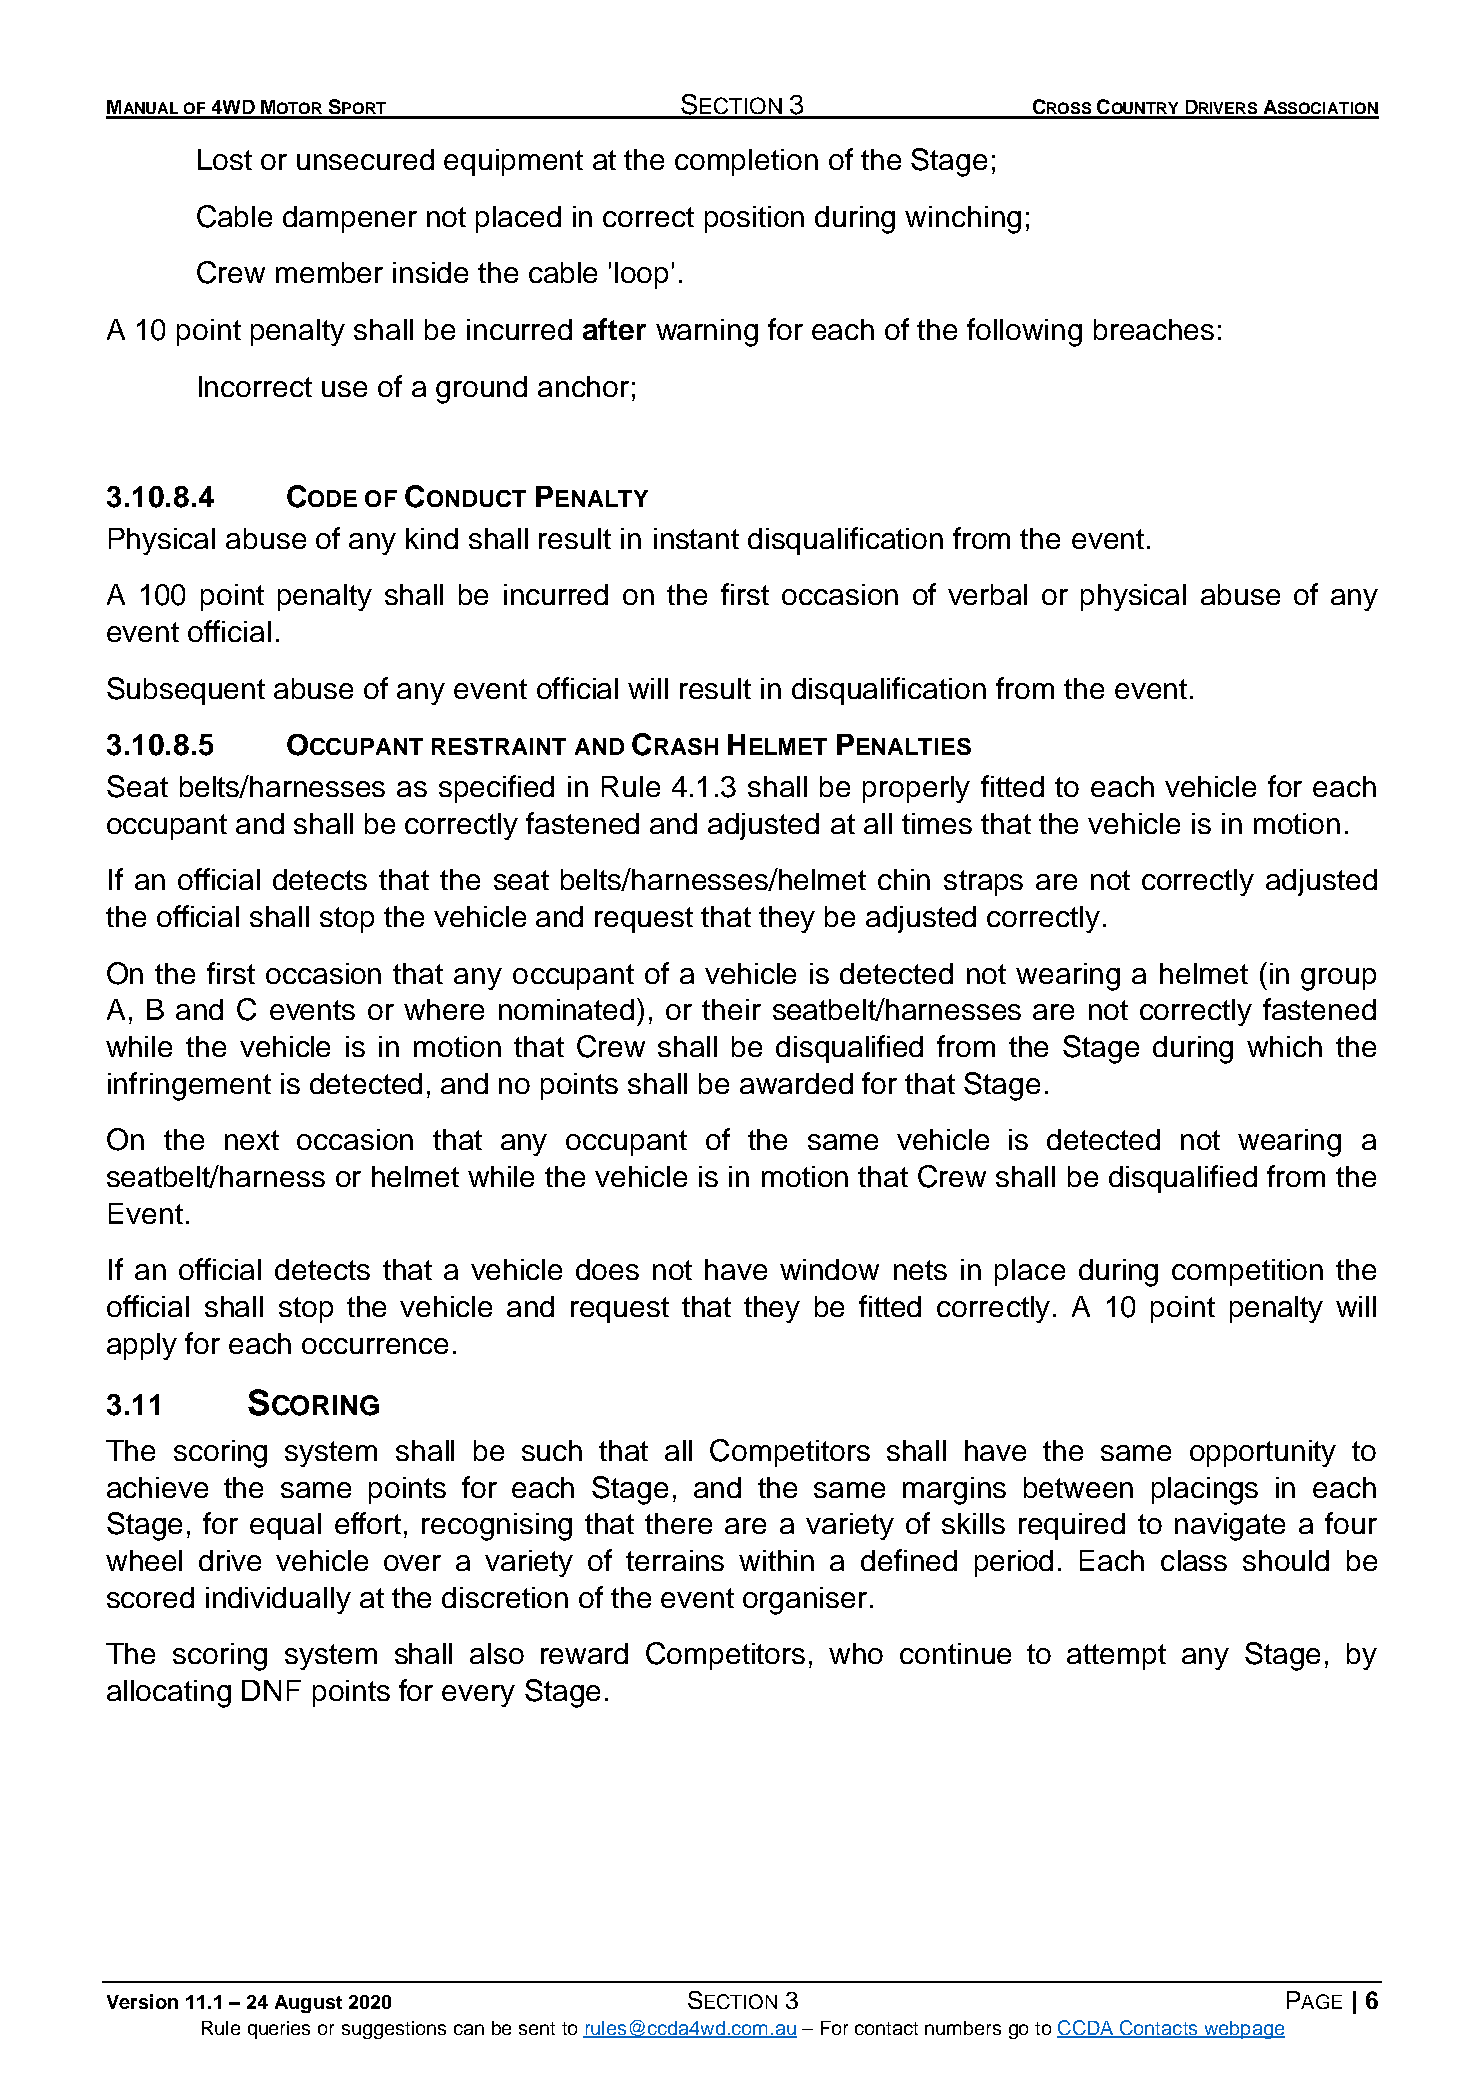  What do you see at coordinates (308, 2004) in the screenshot?
I see `August` at bounding box center [308, 2004].
